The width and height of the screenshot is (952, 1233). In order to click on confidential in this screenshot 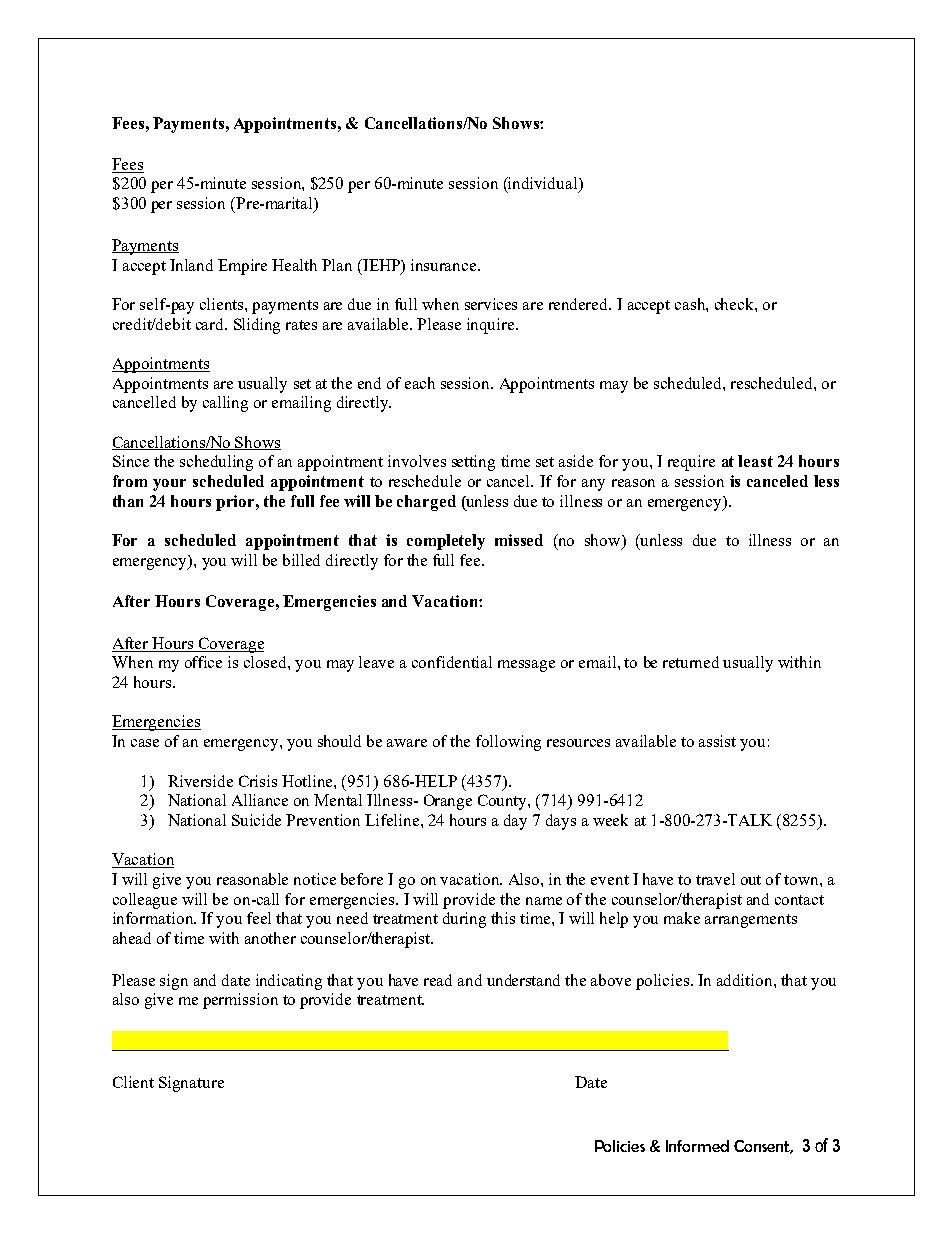, I will do `click(452, 662)`.
